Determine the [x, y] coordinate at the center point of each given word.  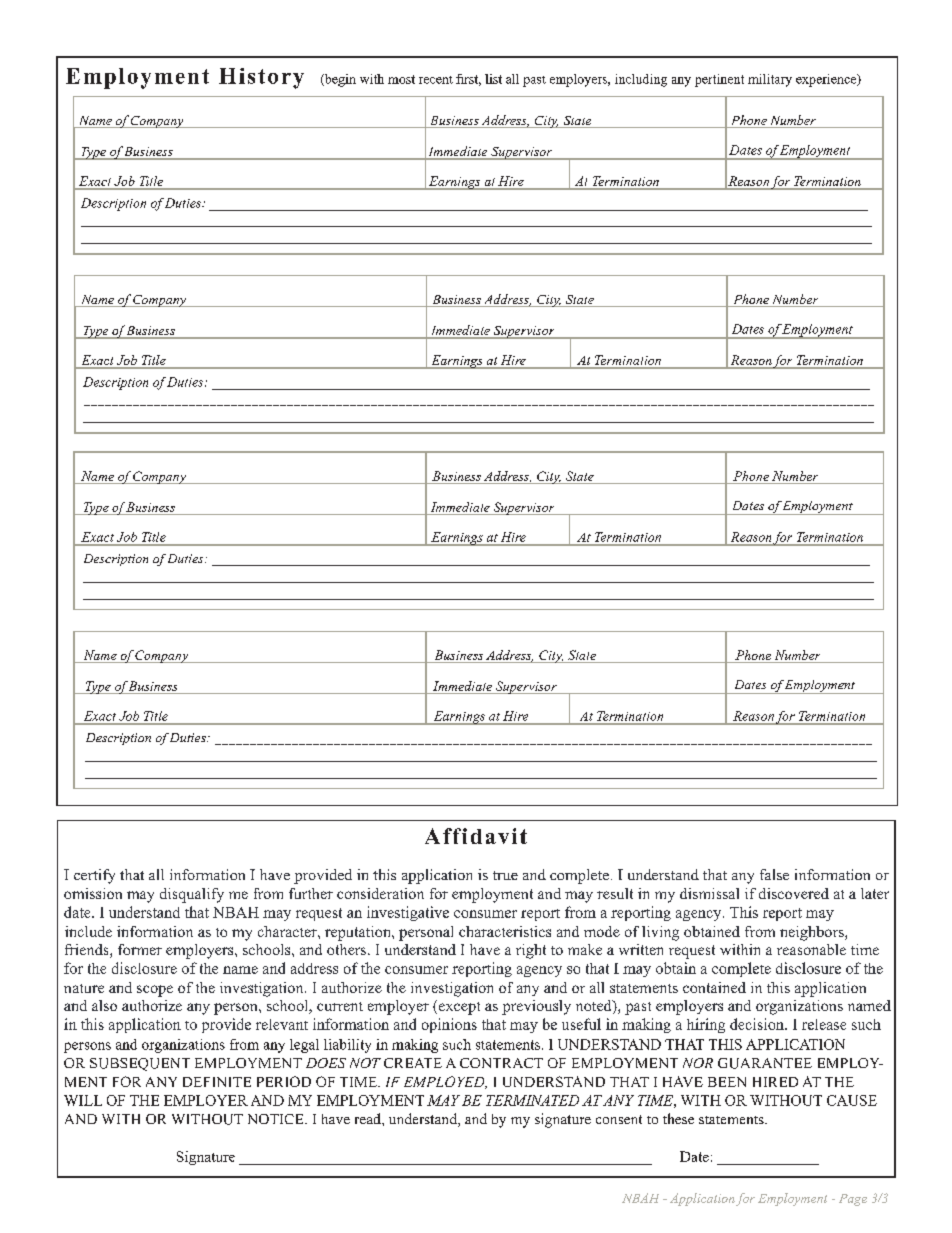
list [493, 79]
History [261, 78]
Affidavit [476, 836]
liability [347, 1046]
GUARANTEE [765, 1063]
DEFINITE [217, 1082]
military [770, 80]
